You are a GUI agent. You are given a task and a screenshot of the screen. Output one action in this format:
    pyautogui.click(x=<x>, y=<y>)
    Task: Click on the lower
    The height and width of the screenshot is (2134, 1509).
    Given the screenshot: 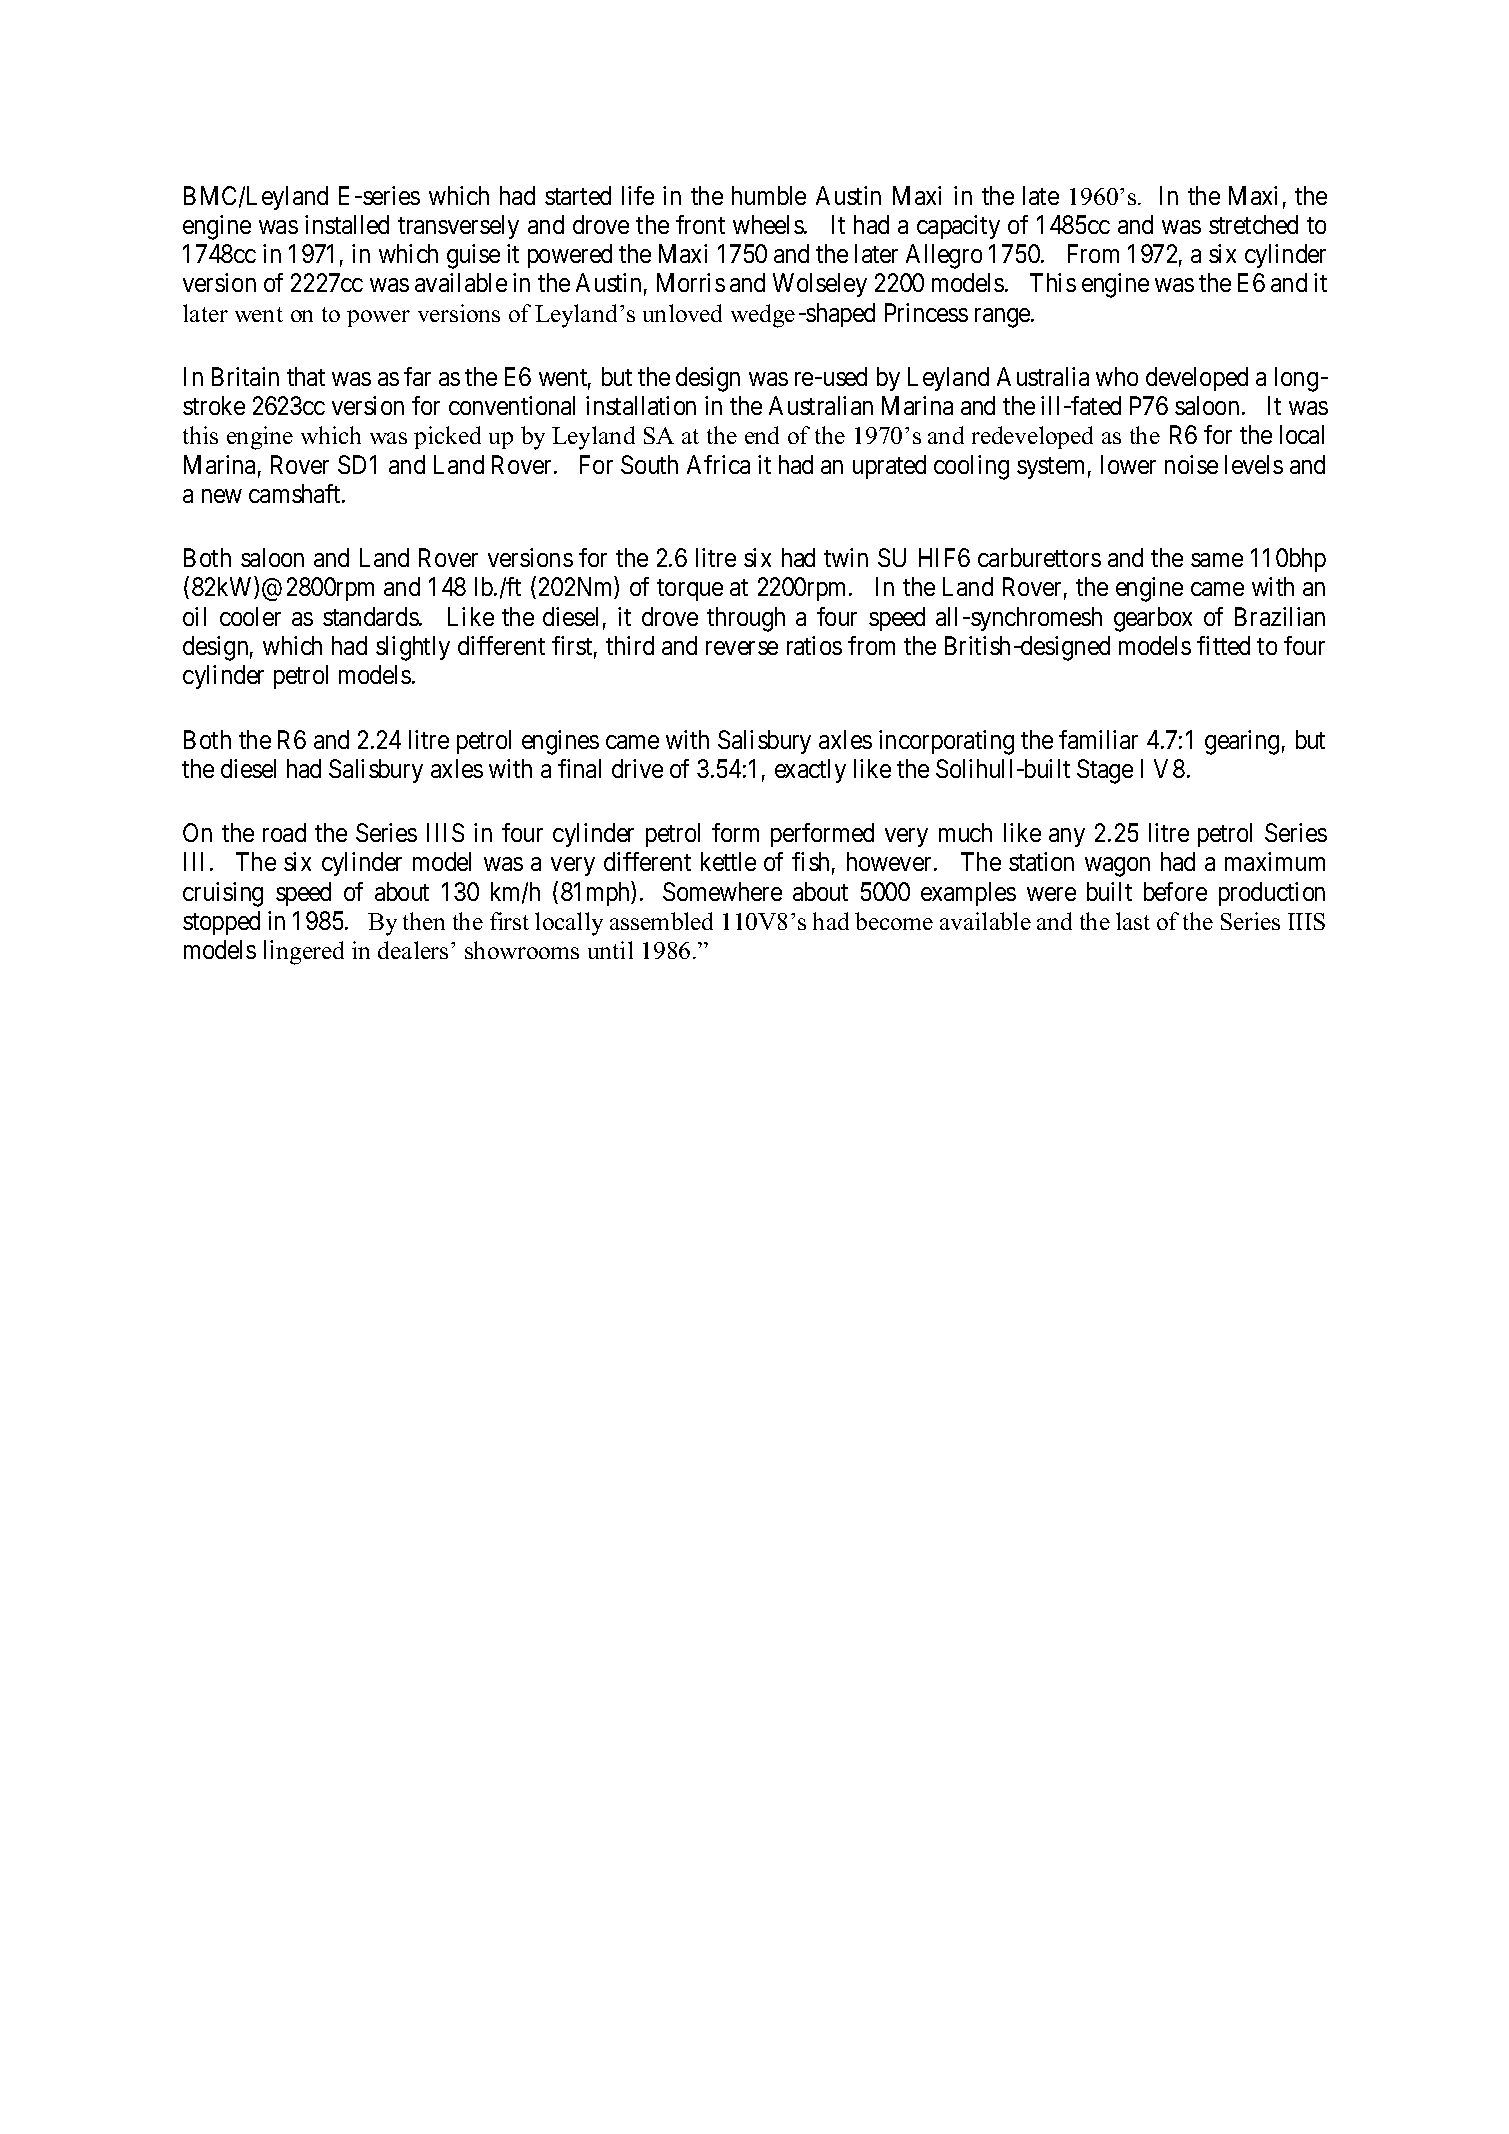 What is the action you would take?
    pyautogui.click(x=1128, y=464)
